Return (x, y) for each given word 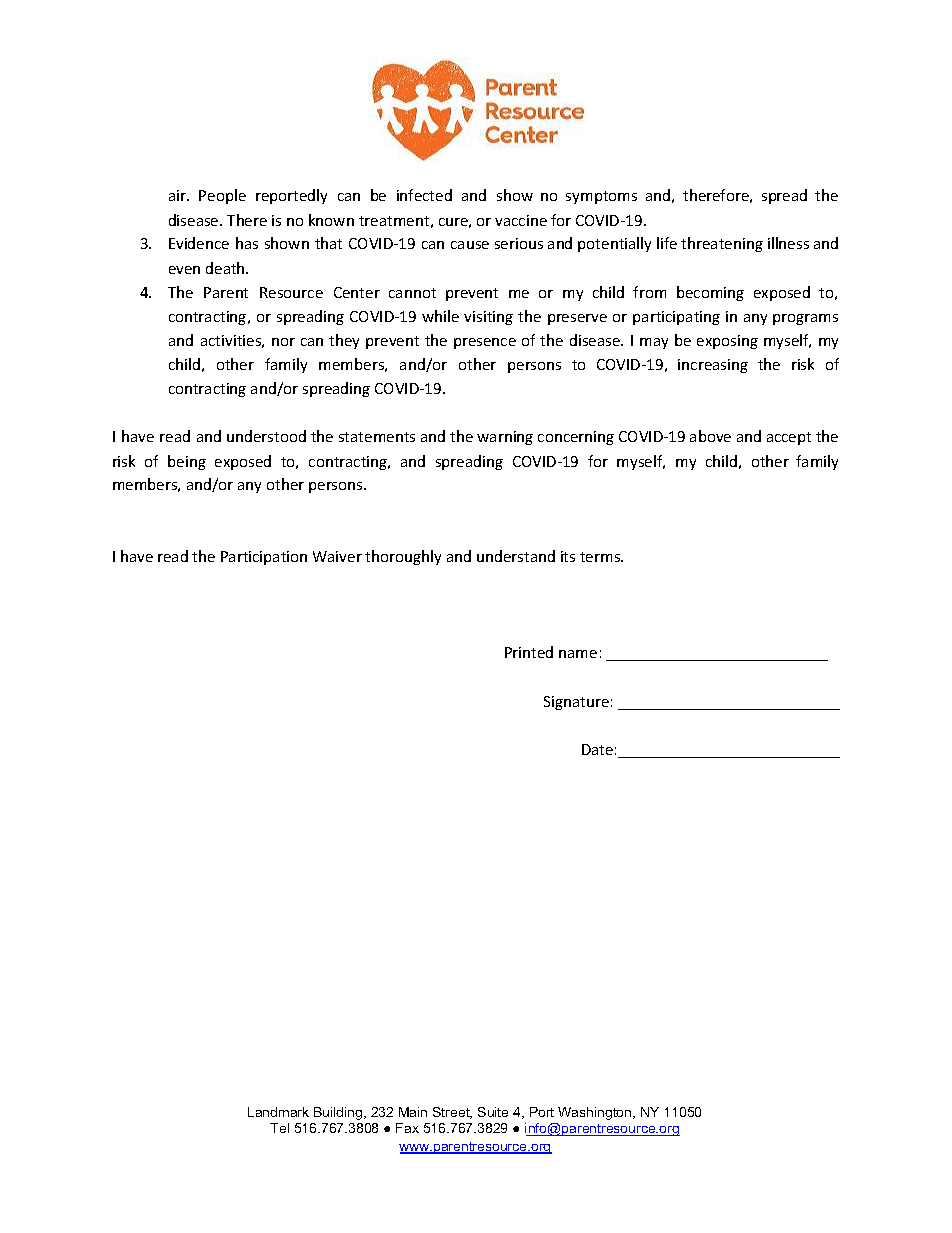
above (710, 436)
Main (413, 1112)
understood (266, 436)
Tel (279, 1128)
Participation (264, 558)
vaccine (521, 220)
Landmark (278, 1112)
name (578, 654)
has (247, 243)
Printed (529, 652)
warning (505, 438)
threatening (722, 244)
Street (452, 1113)
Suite (493, 1112)
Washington (596, 1113)
